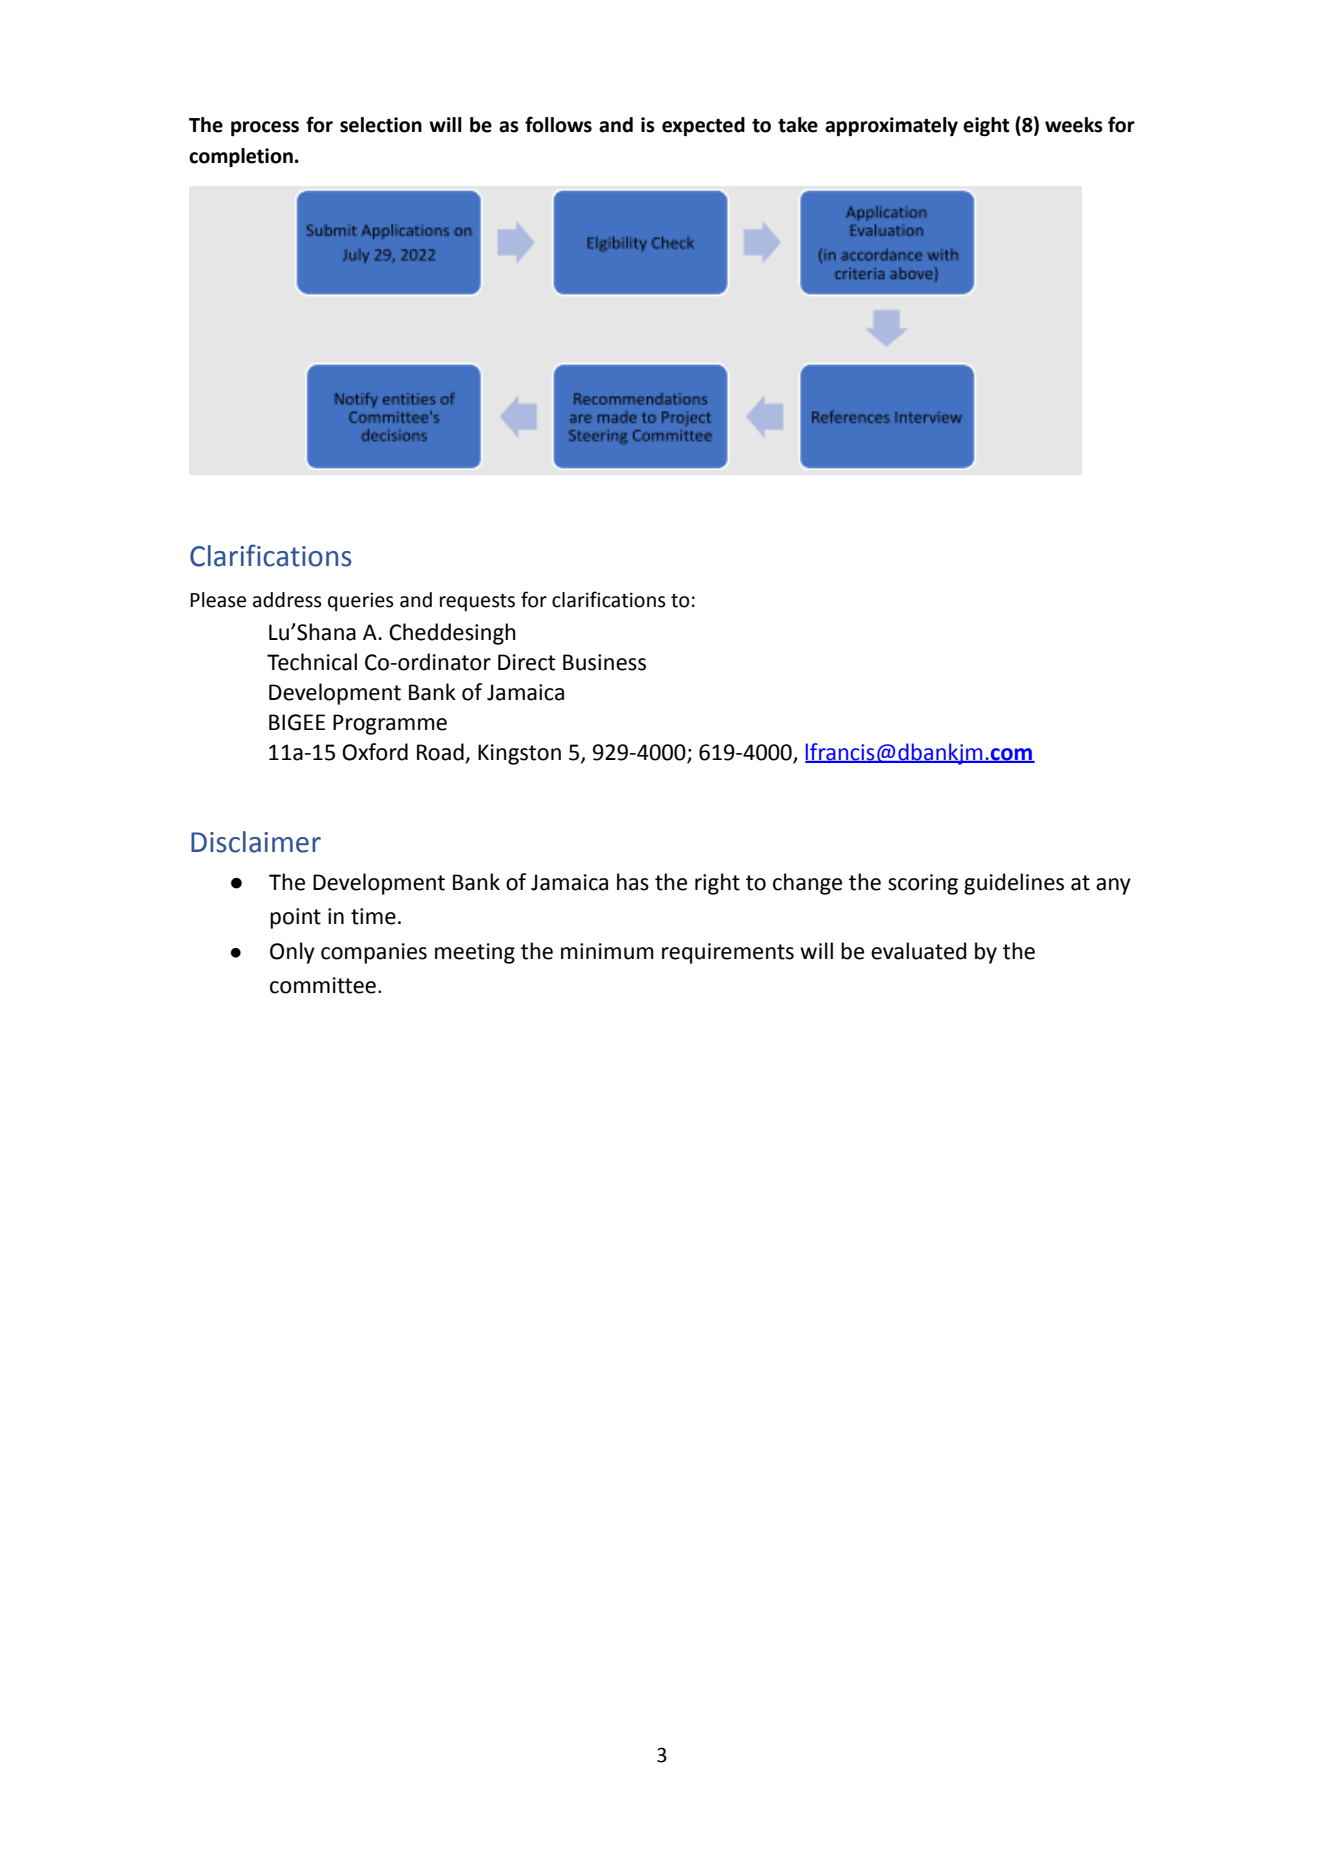 This screenshot has height=1873, width=1326. Describe the element at coordinates (287, 600) in the screenshot. I see `address` at that location.
